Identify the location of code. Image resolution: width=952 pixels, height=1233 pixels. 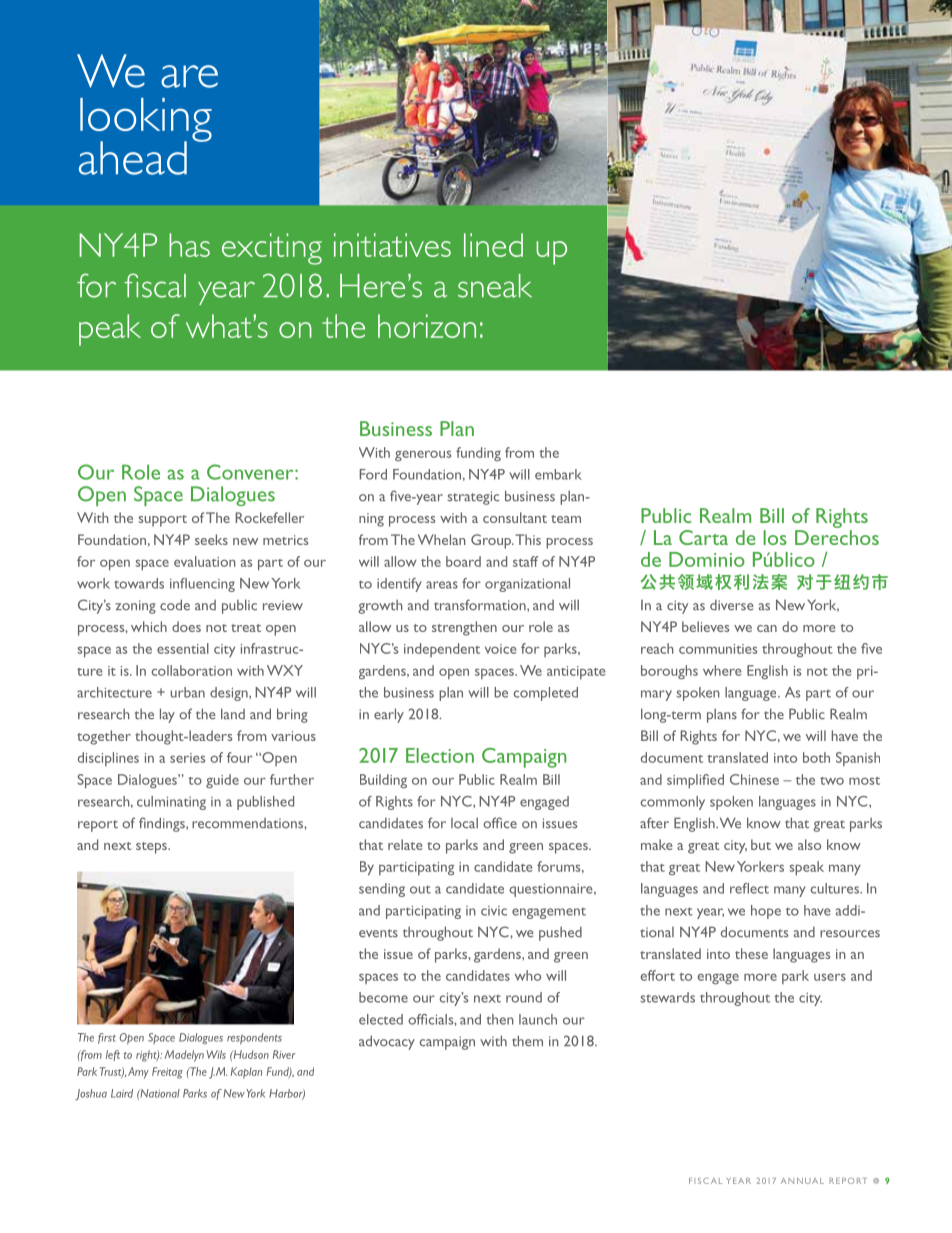
(175, 605).
